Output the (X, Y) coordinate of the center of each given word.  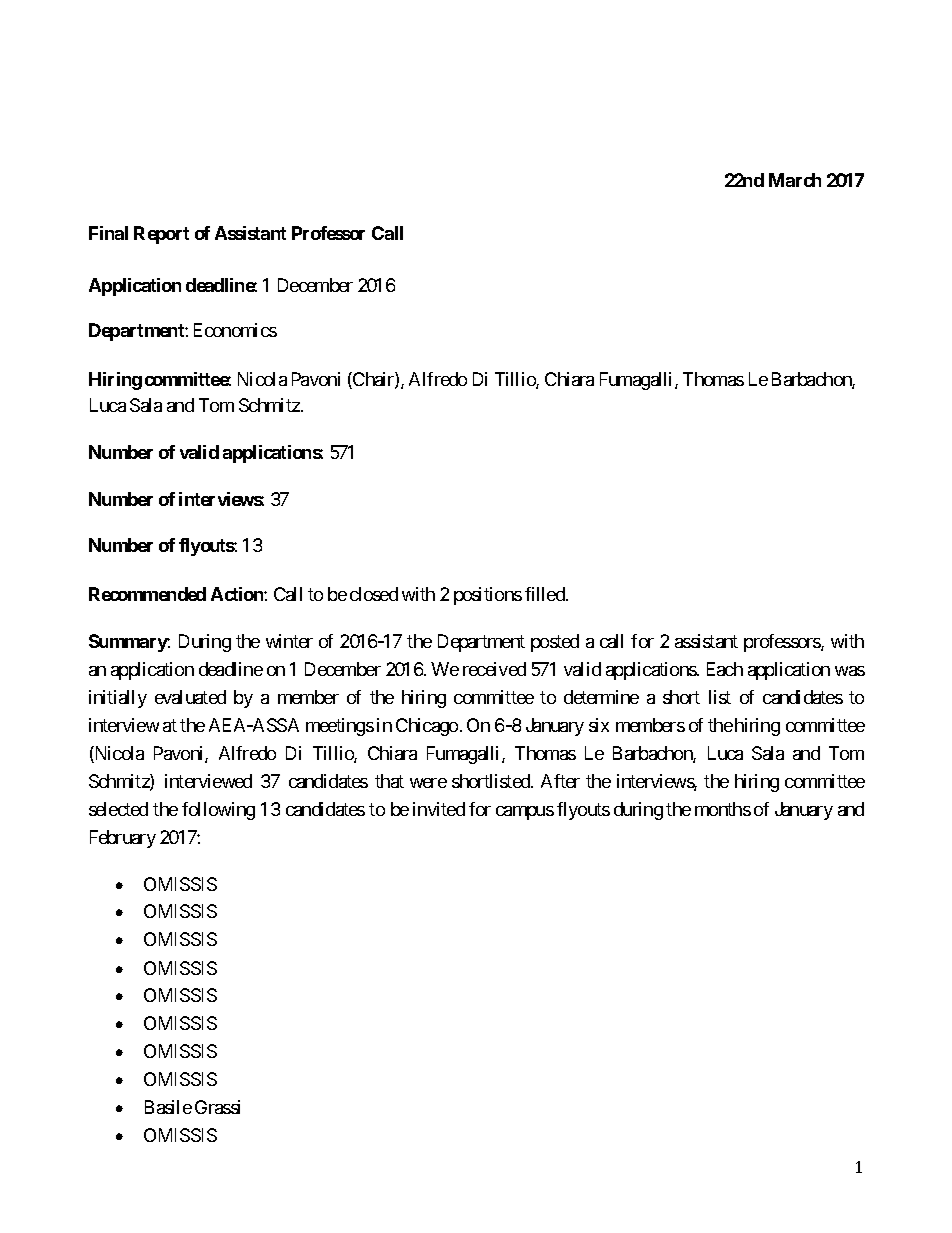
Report (161, 235)
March (795, 180)
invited (439, 809)
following (218, 811)
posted (555, 643)
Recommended (147, 594)
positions (488, 596)
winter (289, 641)
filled (546, 594)
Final (108, 233)
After (560, 781)
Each (725, 669)
